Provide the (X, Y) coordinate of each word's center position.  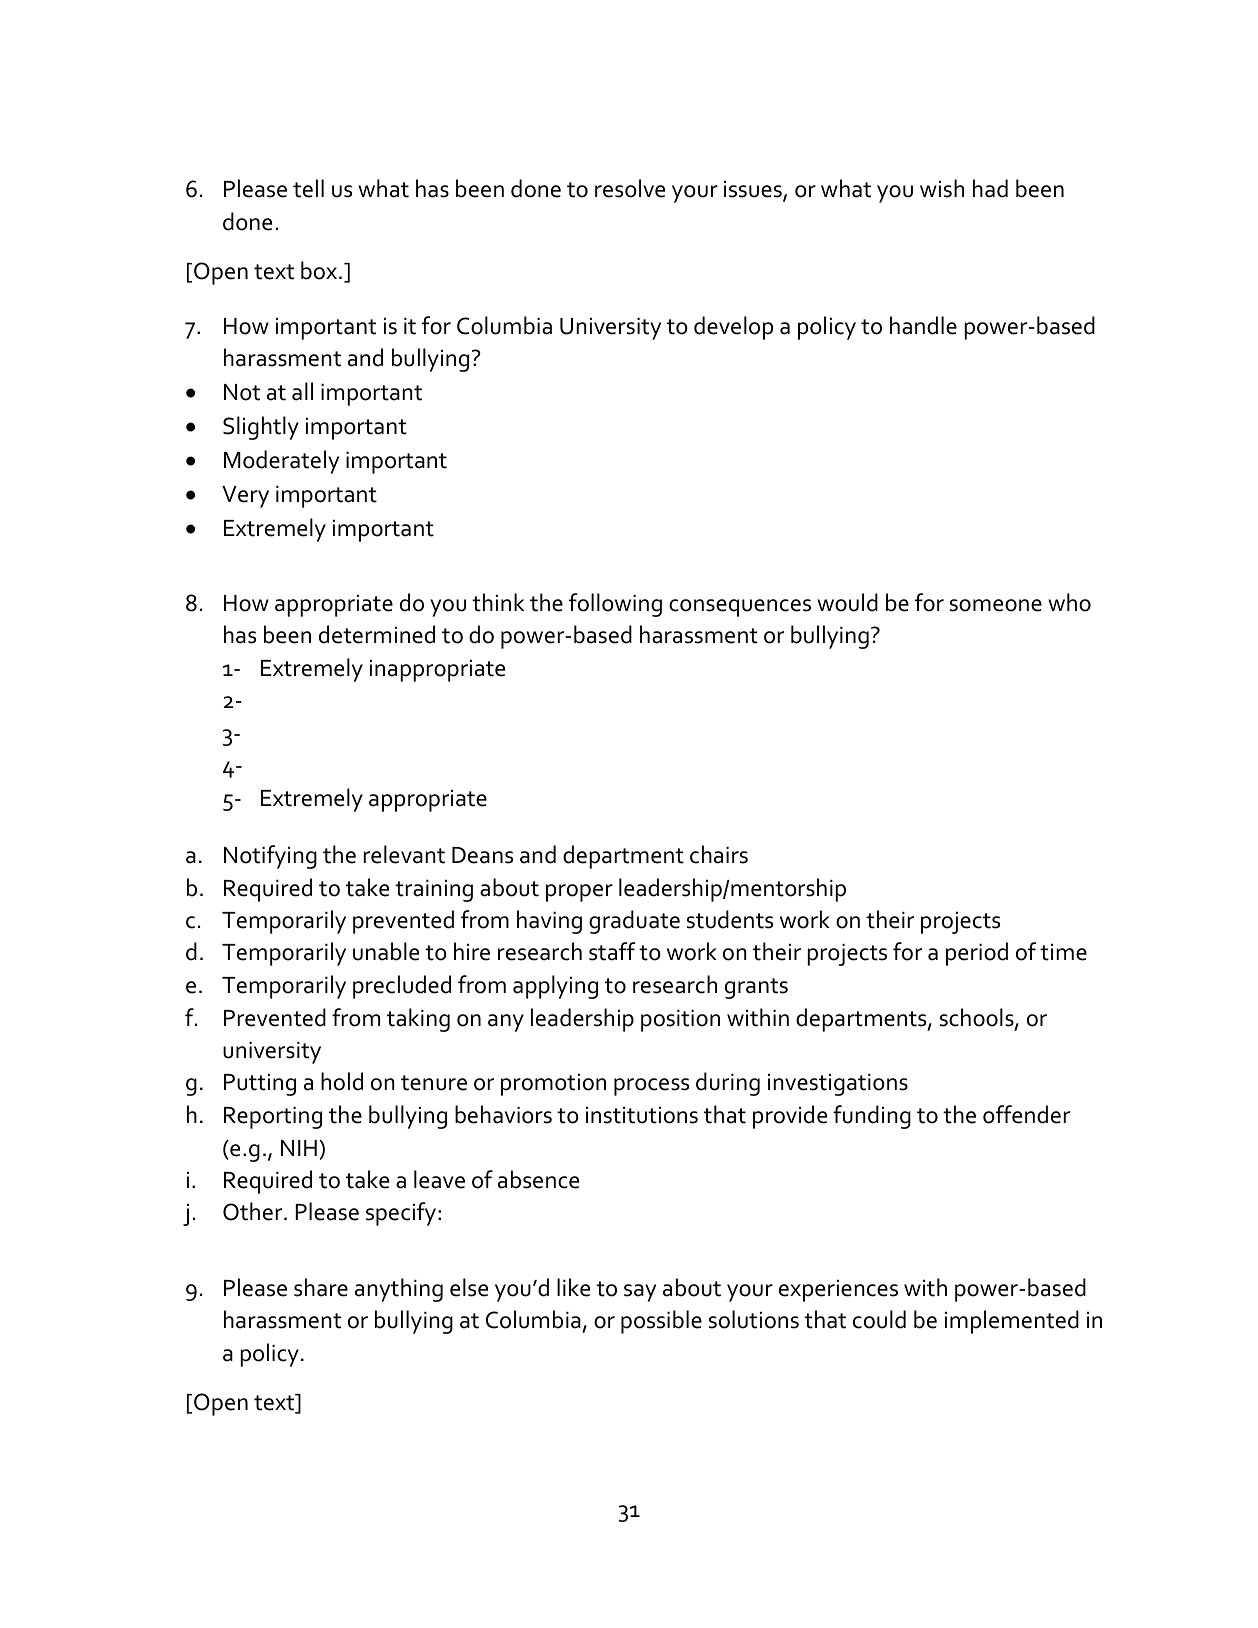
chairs (719, 854)
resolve (630, 188)
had (990, 188)
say (640, 1293)
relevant (404, 854)
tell (308, 188)
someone (996, 605)
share (321, 1287)
